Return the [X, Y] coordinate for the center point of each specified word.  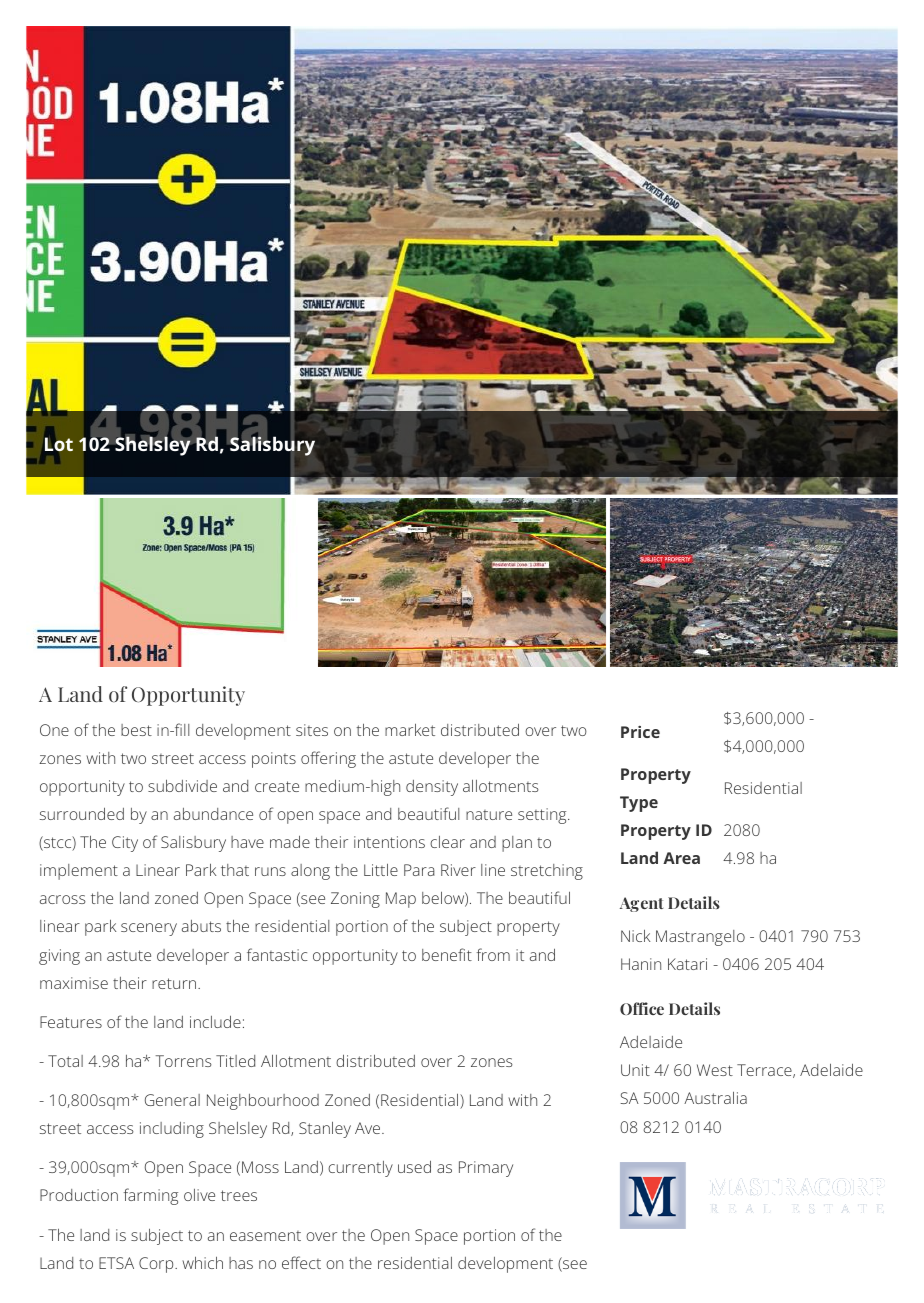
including [172, 1130]
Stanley [325, 1130]
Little [381, 870]
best [136, 730]
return [175, 983]
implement [79, 872]
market [410, 730]
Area [681, 858]
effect [301, 1262]
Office [642, 1008]
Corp [157, 1265]
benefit [447, 954]
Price [640, 732]
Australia [715, 1098]
